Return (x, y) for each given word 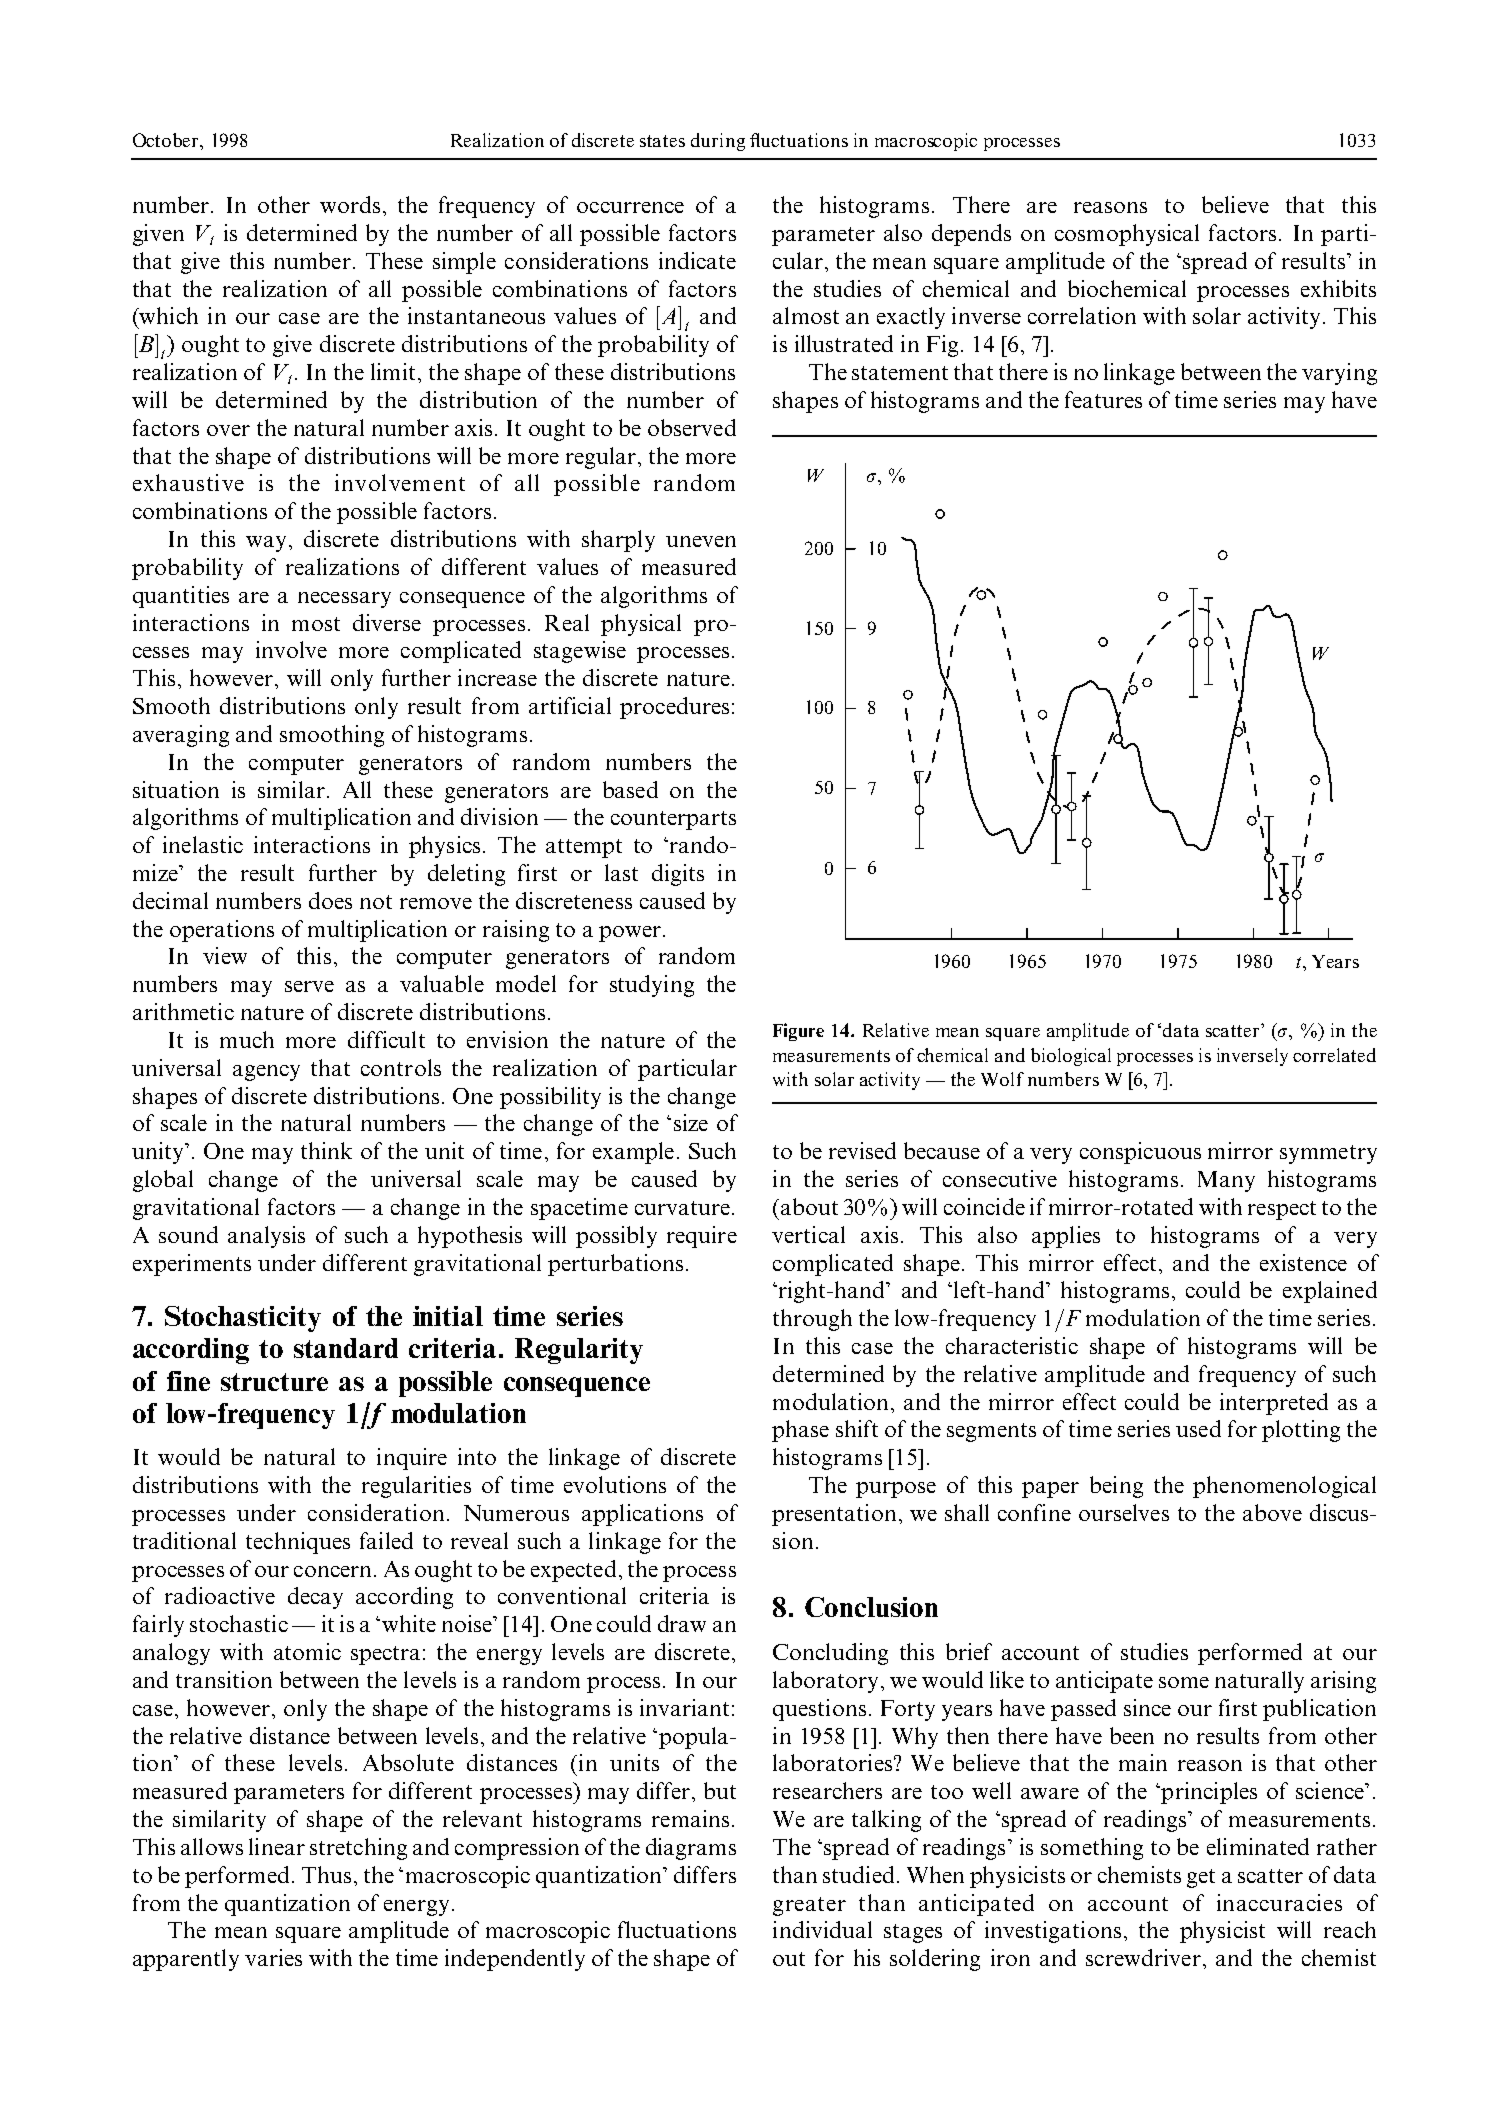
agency (266, 1073)
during (718, 142)
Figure (798, 1032)
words (350, 204)
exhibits (1338, 288)
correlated (1334, 1055)
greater (809, 1906)
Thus (326, 1874)
